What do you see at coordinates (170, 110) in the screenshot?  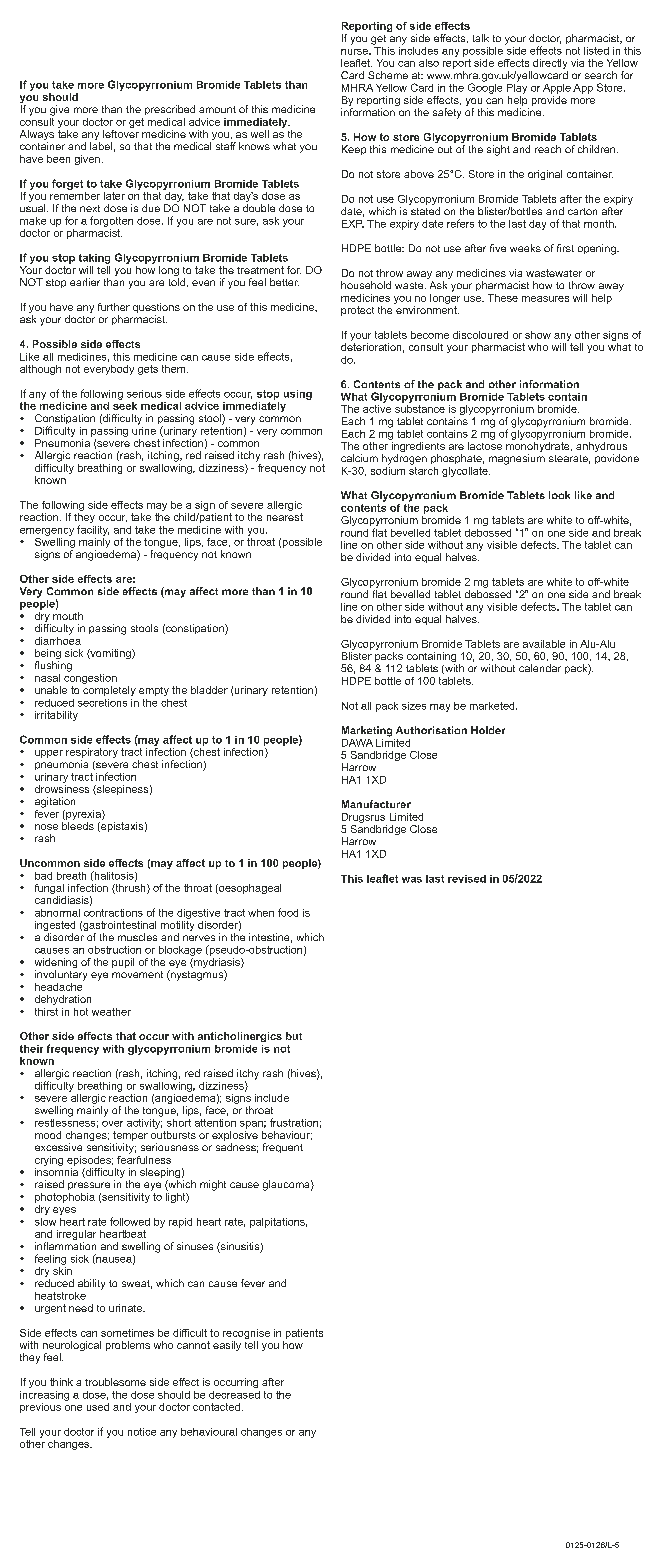 I see `prescribed` at bounding box center [170, 110].
